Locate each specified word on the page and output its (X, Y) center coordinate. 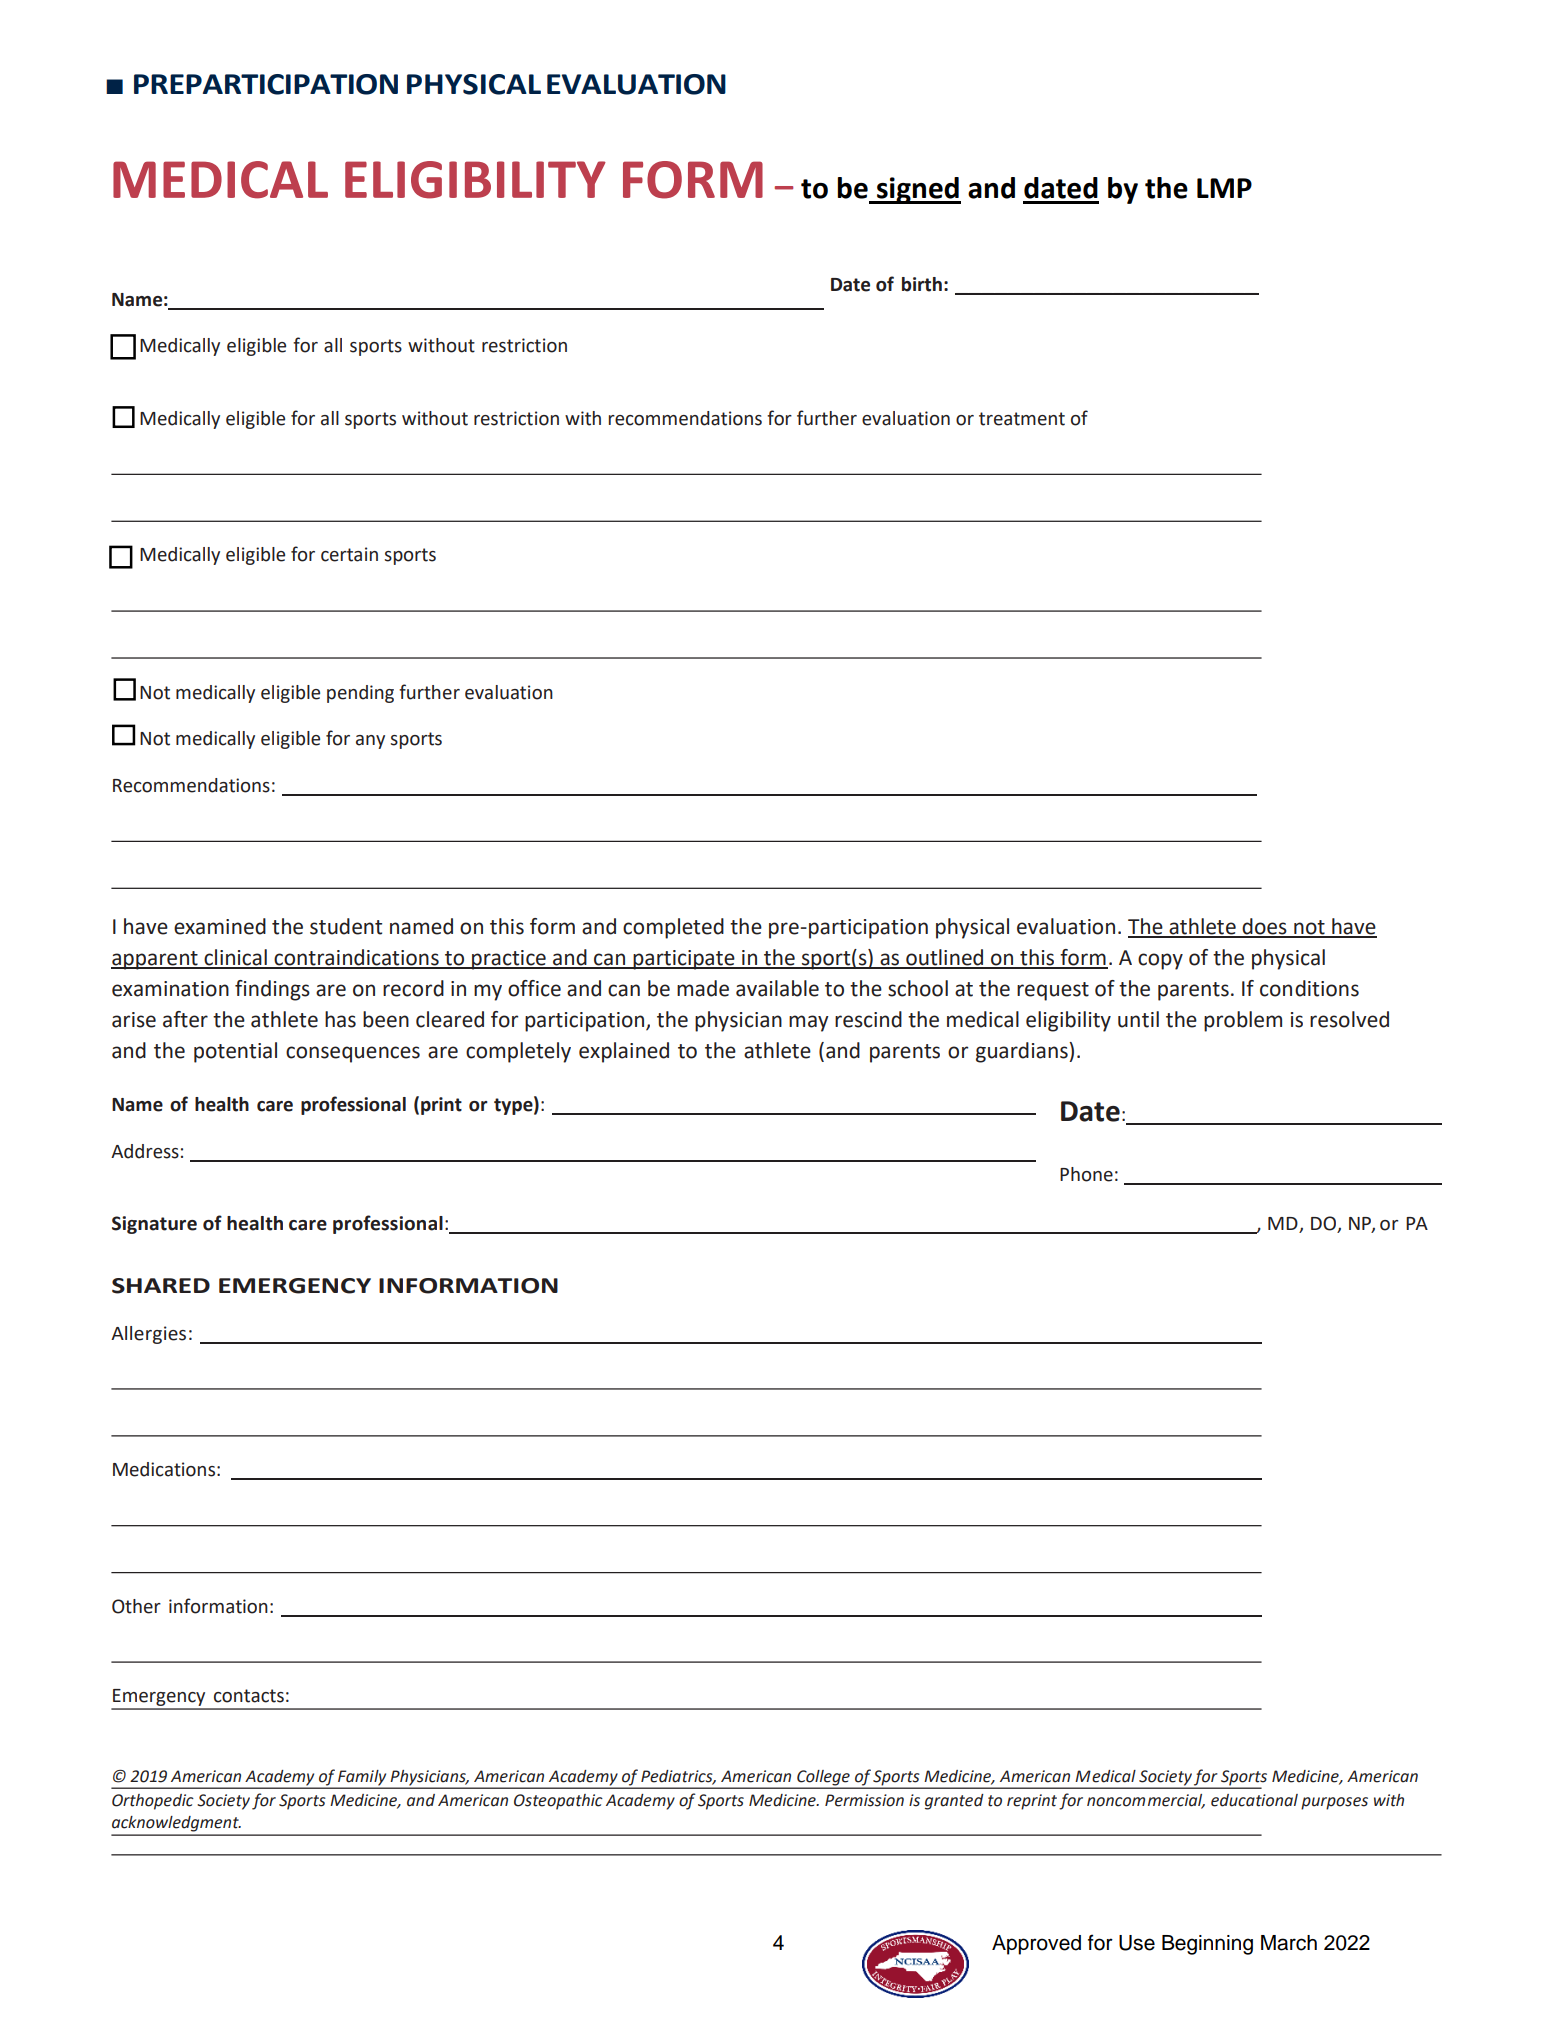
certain (349, 554)
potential (235, 1052)
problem (1243, 1021)
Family (362, 1779)
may (809, 1023)
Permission (864, 1800)
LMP (1224, 188)
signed (918, 190)
